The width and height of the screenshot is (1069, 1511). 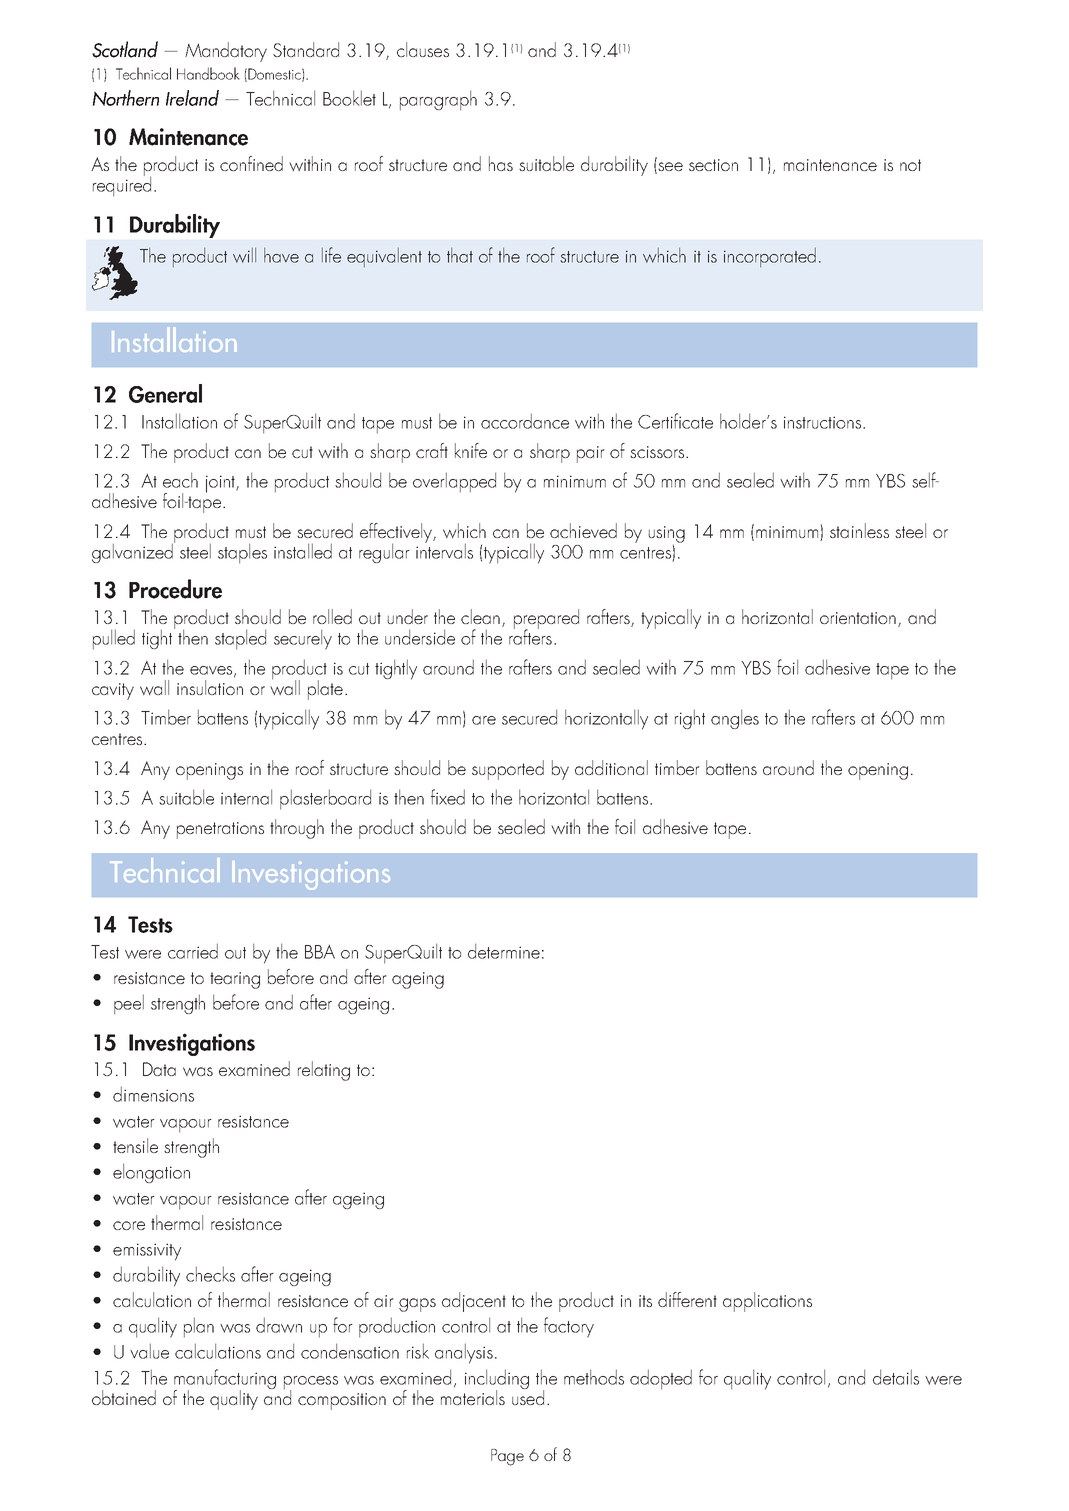 I want to click on not, so click(x=910, y=165).
